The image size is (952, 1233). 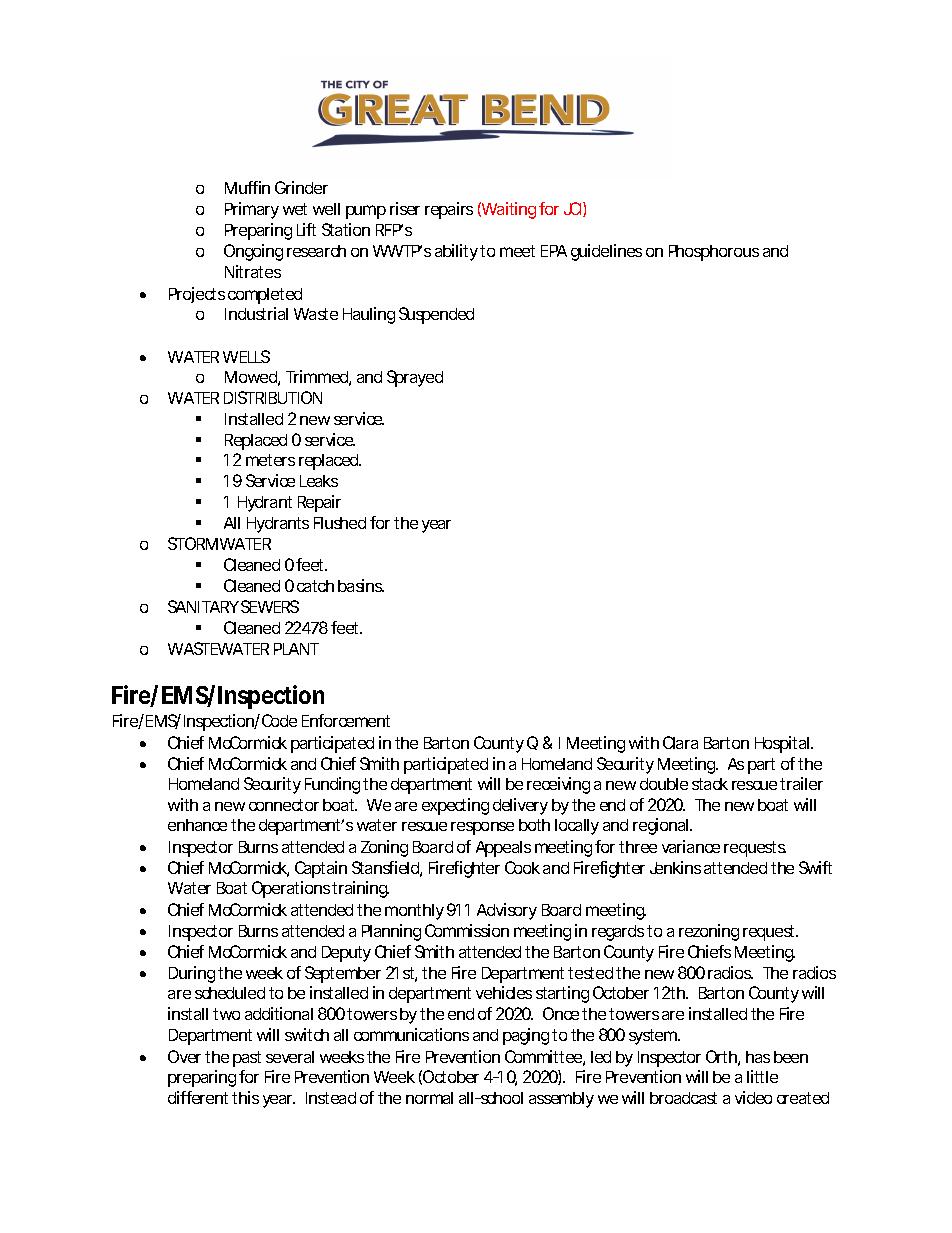 What do you see at coordinates (361, 585) in the page?
I see `basins` at bounding box center [361, 585].
